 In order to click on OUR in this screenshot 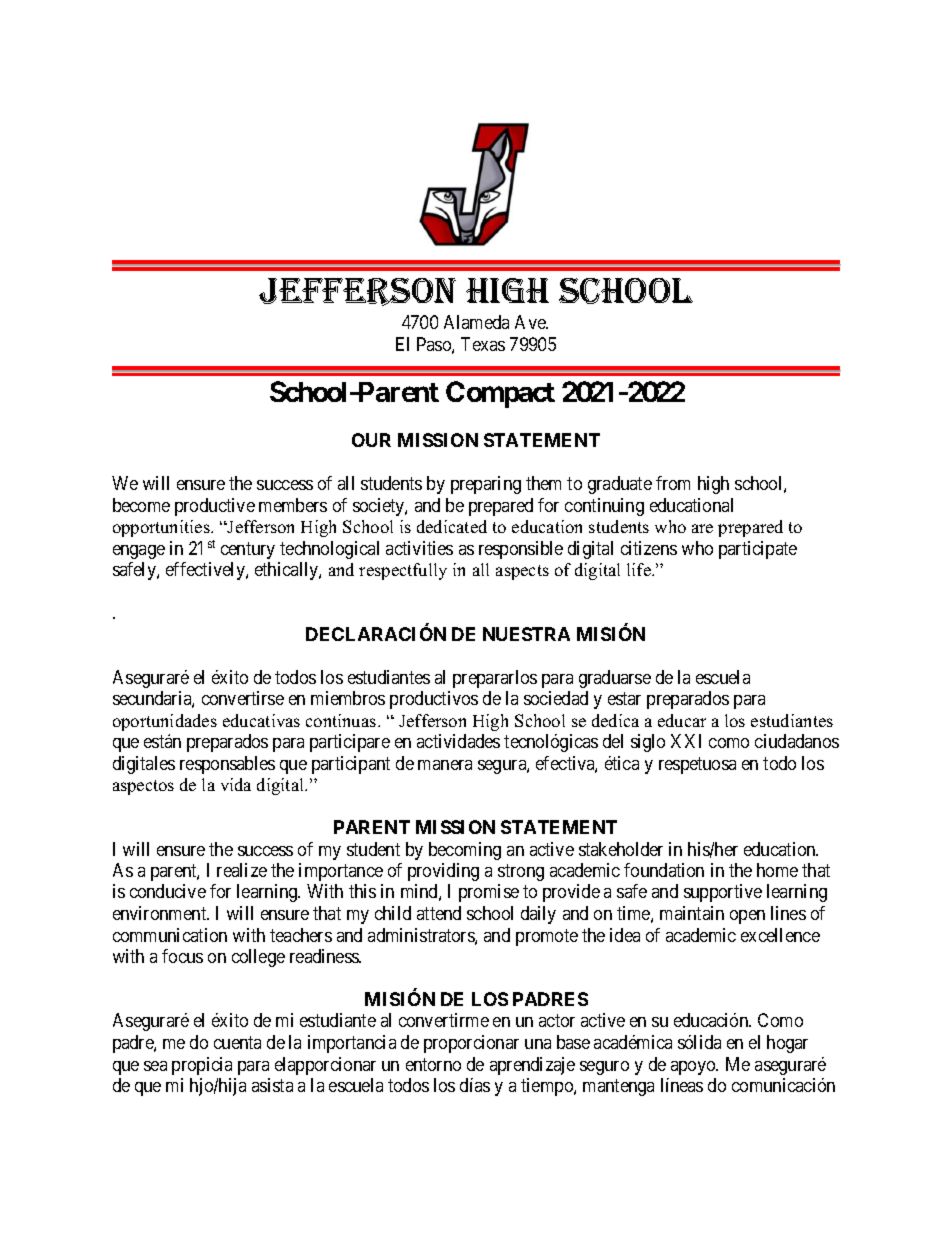, I will do `click(371, 440)`.
